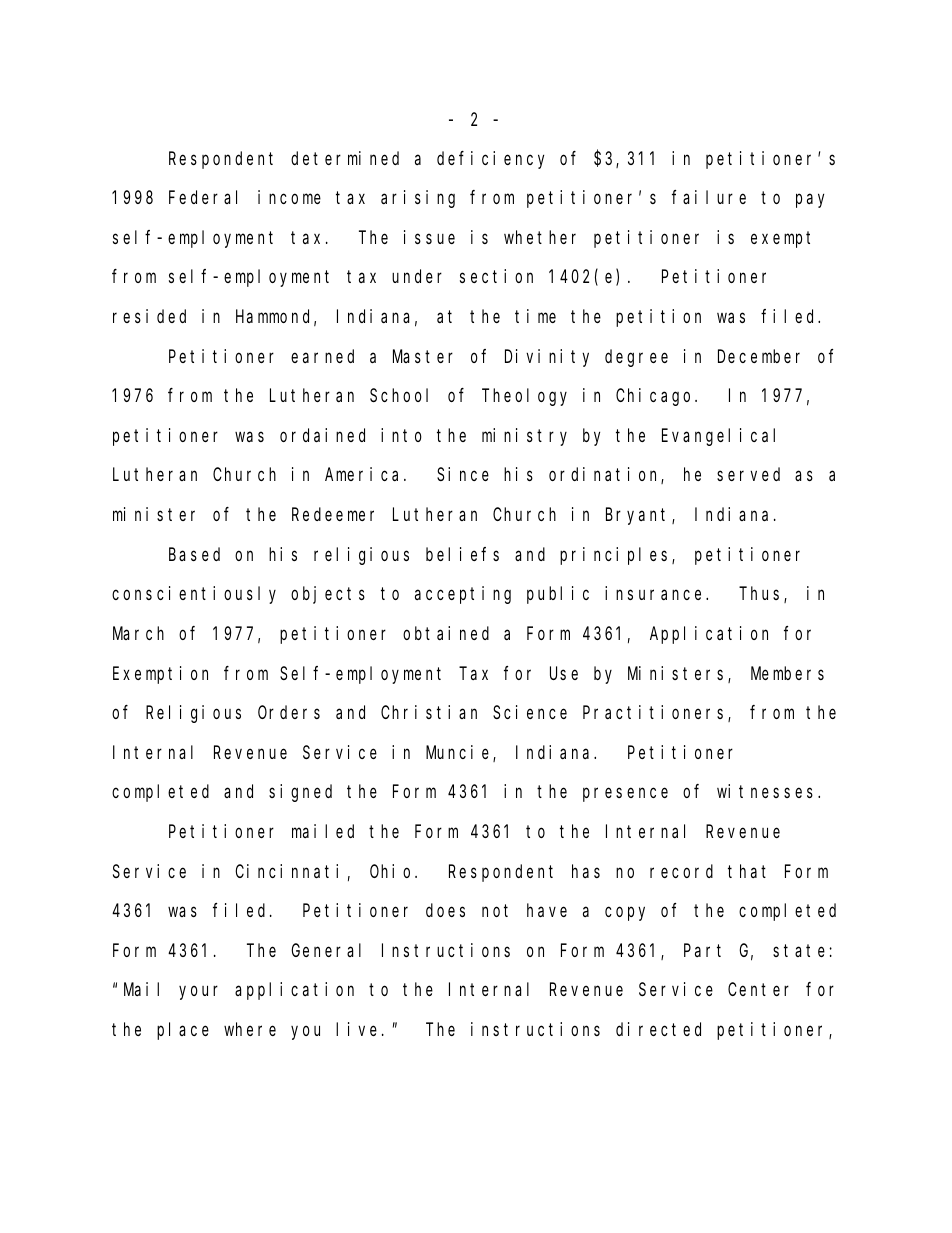  I want to click on Based, so click(194, 554).
